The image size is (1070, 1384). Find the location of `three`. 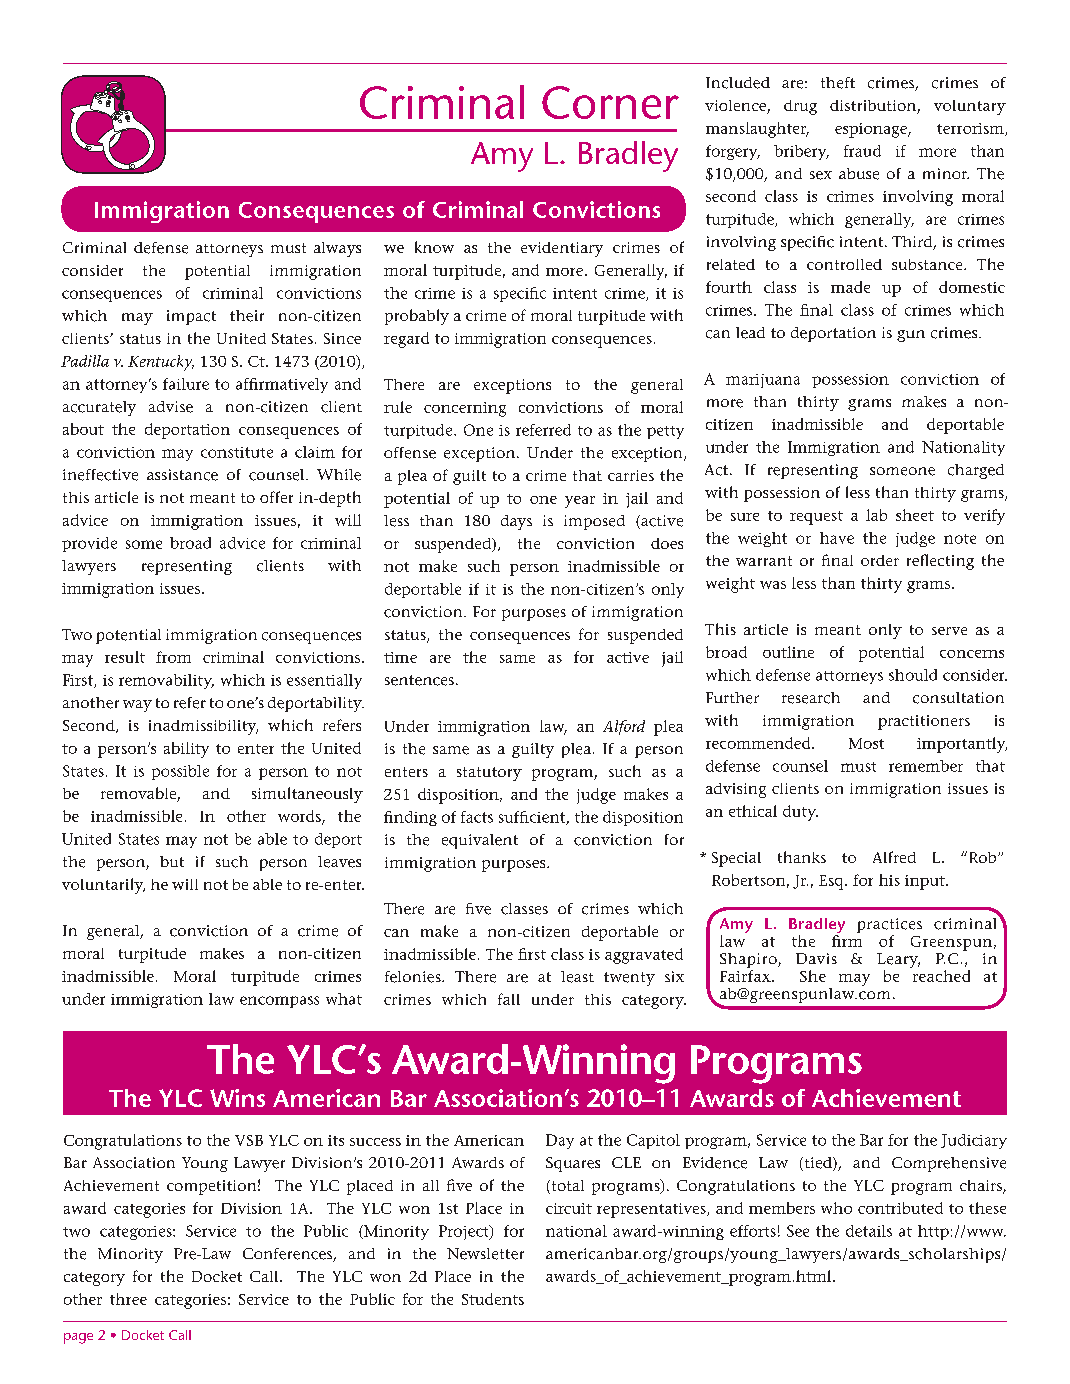

three is located at coordinates (128, 1299).
